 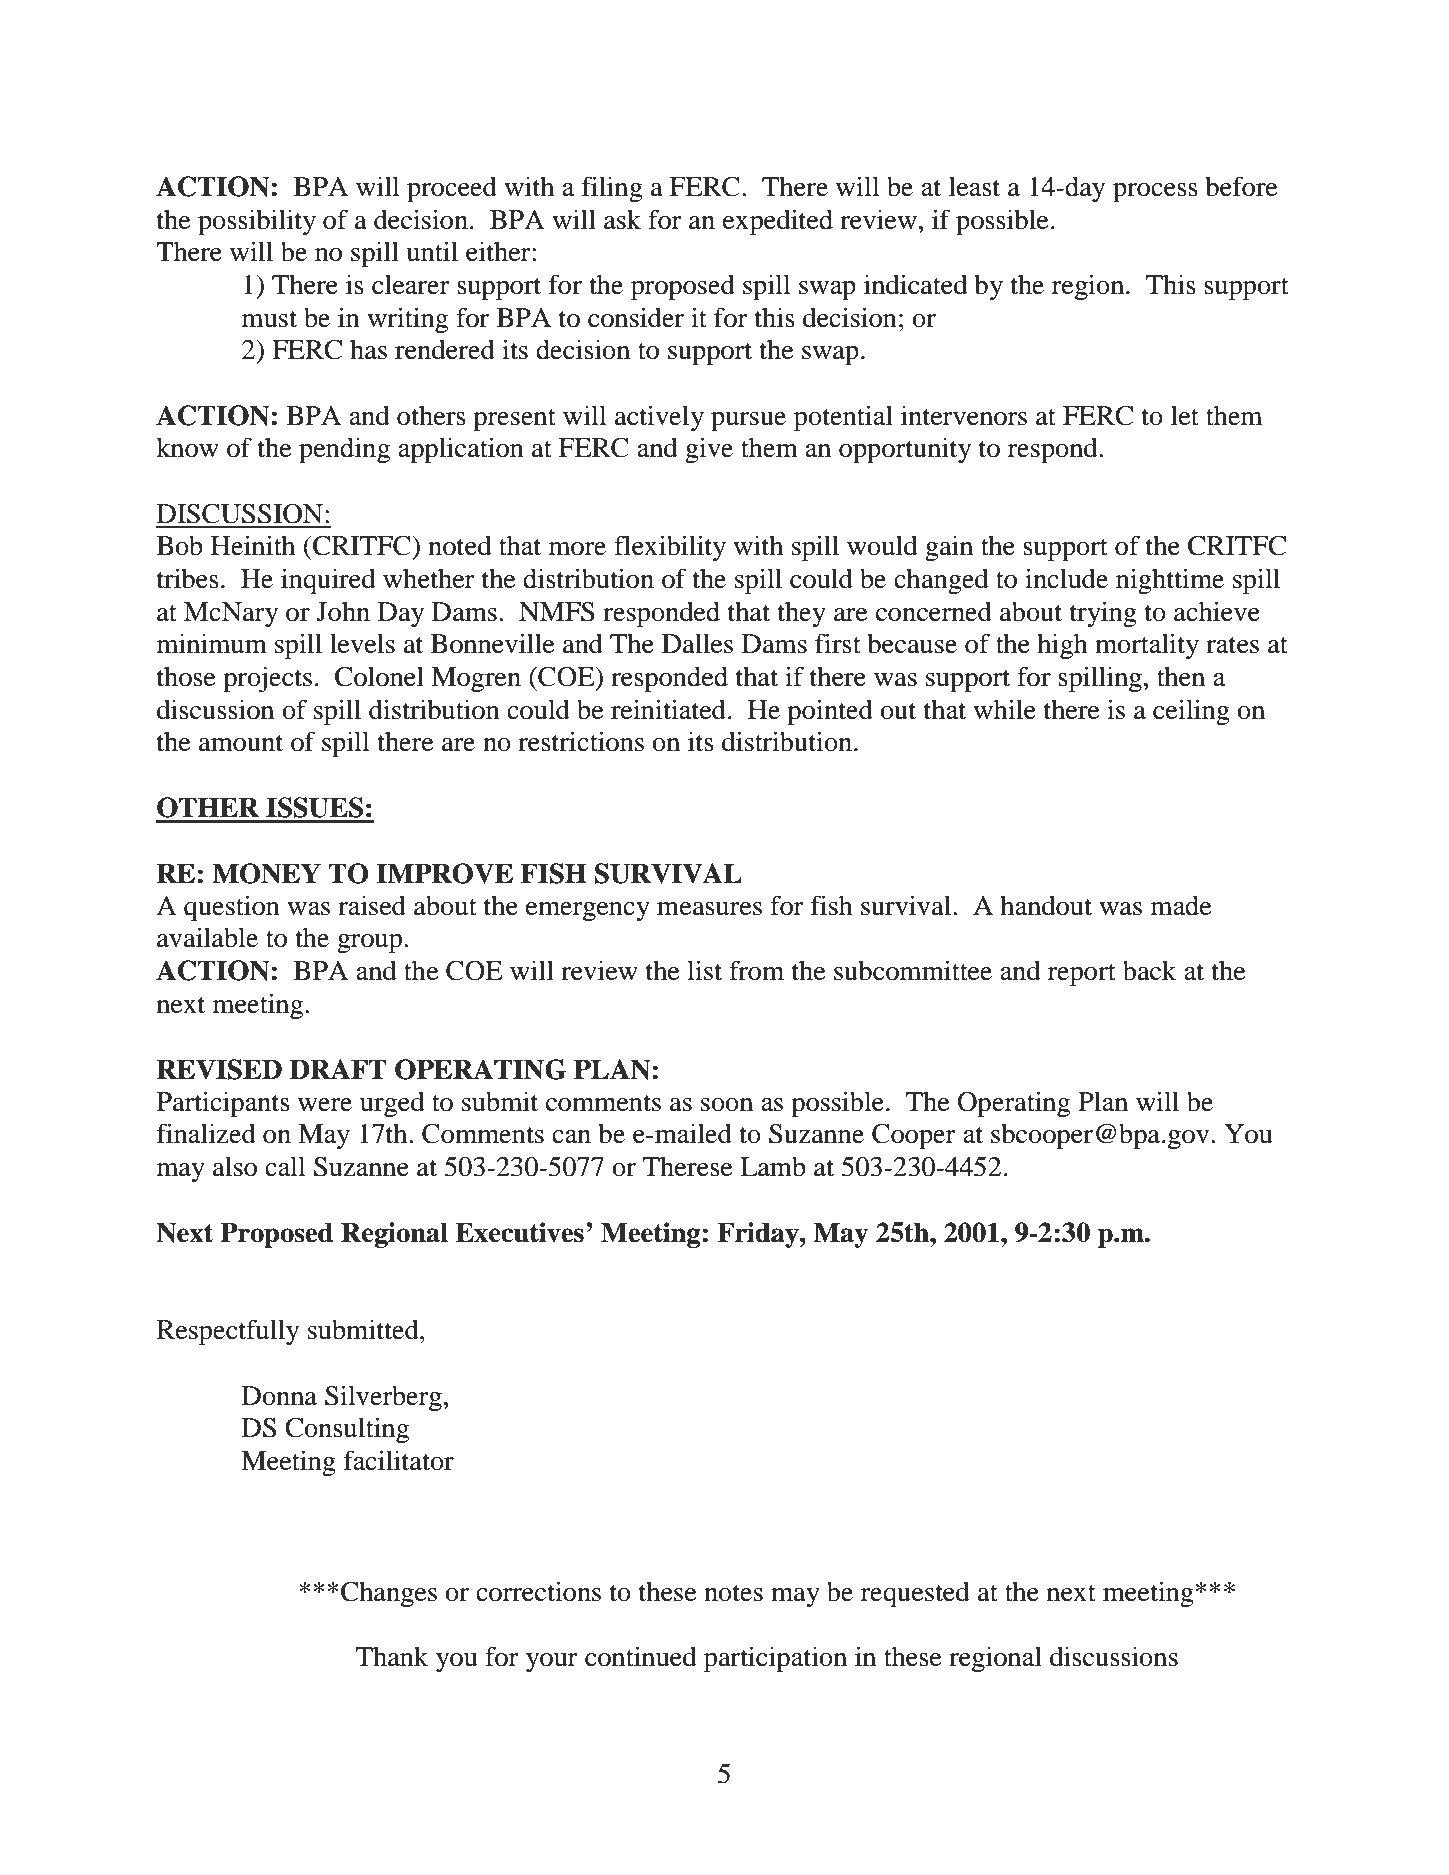 What do you see at coordinates (389, 1594) in the screenshot?
I see `Changes` at bounding box center [389, 1594].
